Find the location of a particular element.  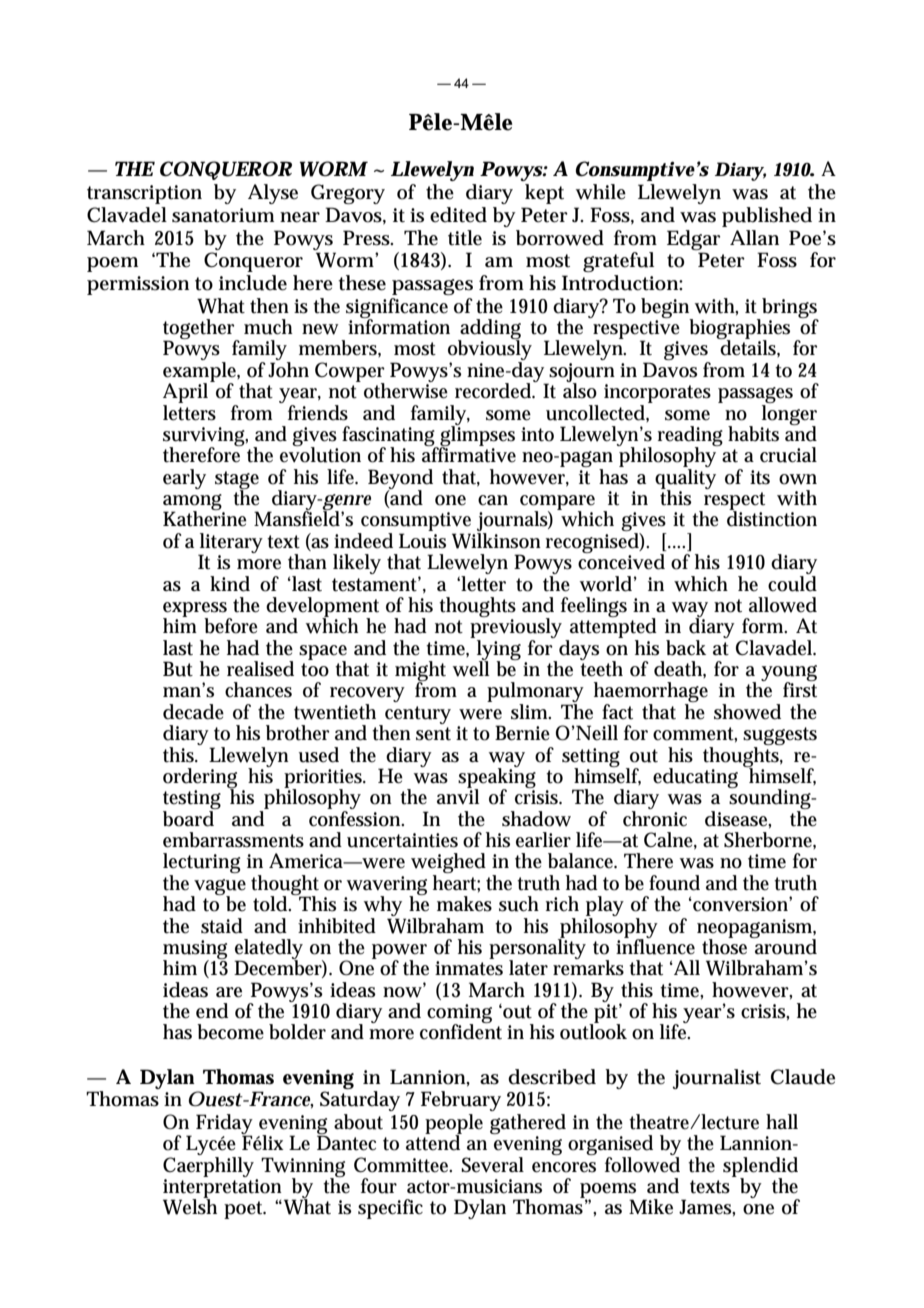

Allan is located at coordinates (754, 237).
